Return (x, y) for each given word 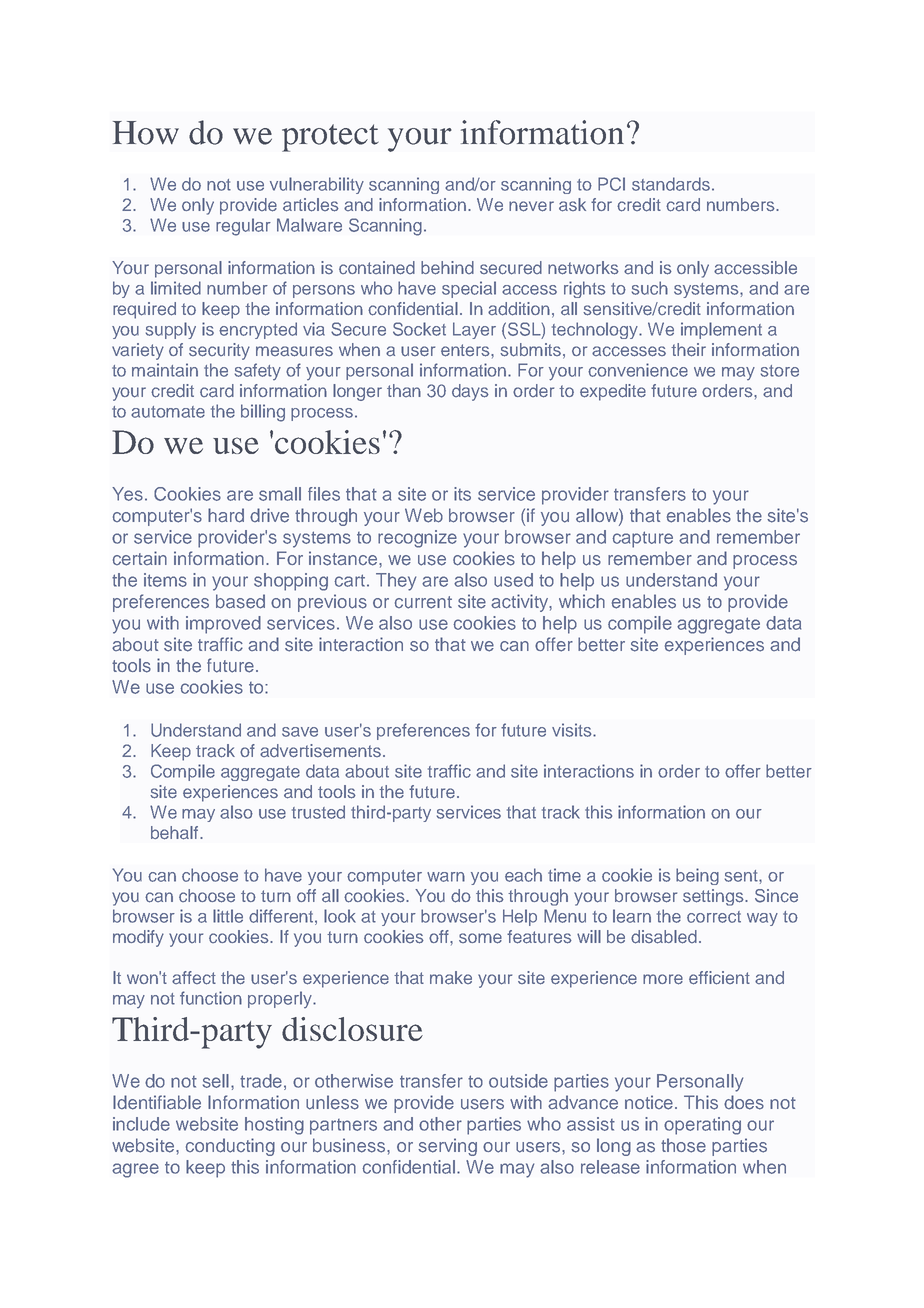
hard (226, 515)
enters (466, 350)
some (480, 938)
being (697, 876)
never (531, 206)
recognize (417, 539)
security (219, 351)
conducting (230, 1147)
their (688, 350)
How (146, 133)
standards (671, 184)
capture (642, 539)
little (228, 916)
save (300, 732)
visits (573, 730)
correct (714, 917)
